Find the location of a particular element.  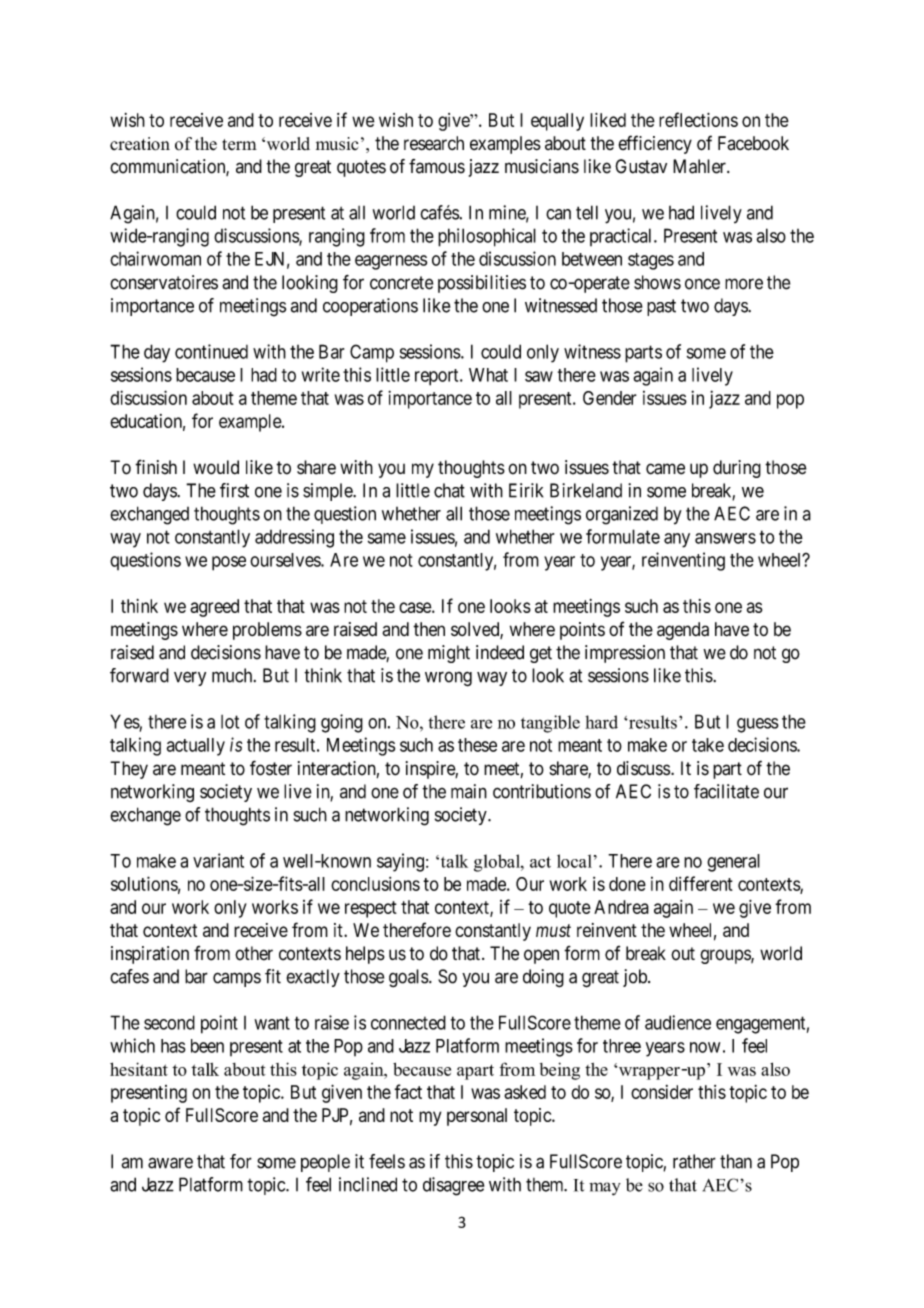

very is located at coordinates (190, 678).
